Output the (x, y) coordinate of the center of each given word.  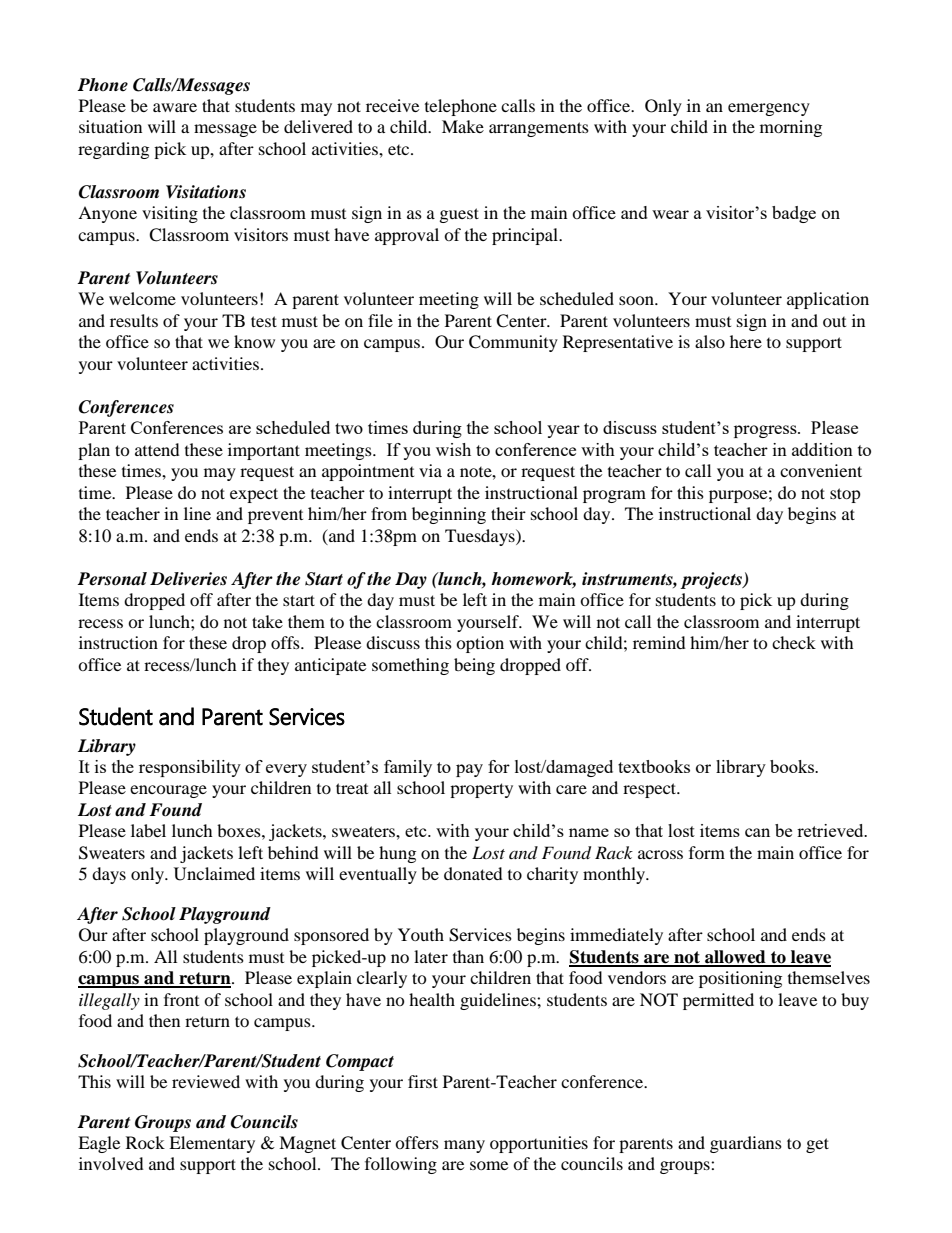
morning (791, 128)
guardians (746, 1144)
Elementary (212, 1144)
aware (175, 107)
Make (463, 126)
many (464, 1146)
